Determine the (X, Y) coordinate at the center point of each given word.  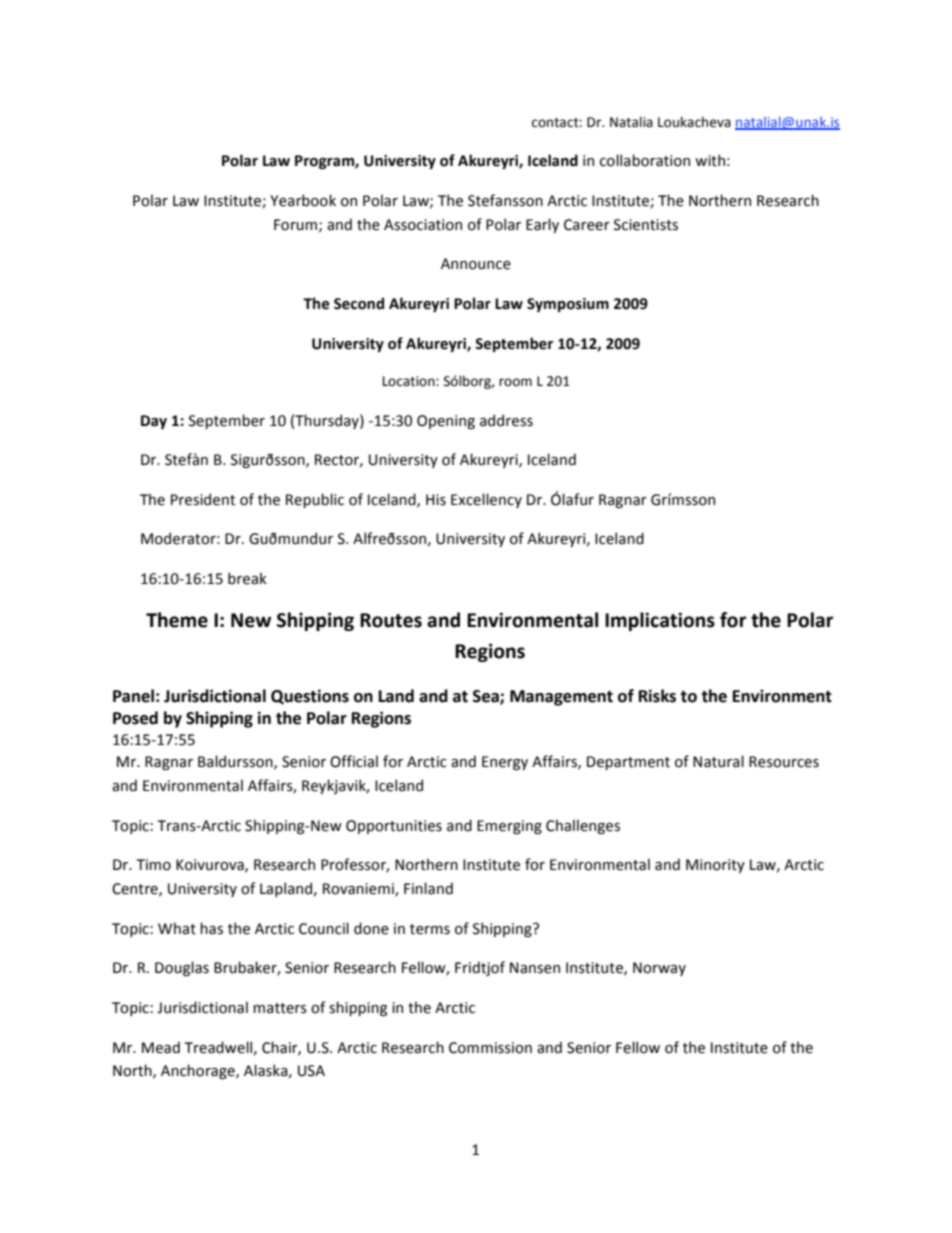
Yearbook (303, 200)
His (436, 500)
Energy (505, 763)
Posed (135, 718)
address (506, 420)
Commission (490, 1048)
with (710, 160)
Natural (718, 761)
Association (423, 225)
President (203, 499)
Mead (161, 1047)
